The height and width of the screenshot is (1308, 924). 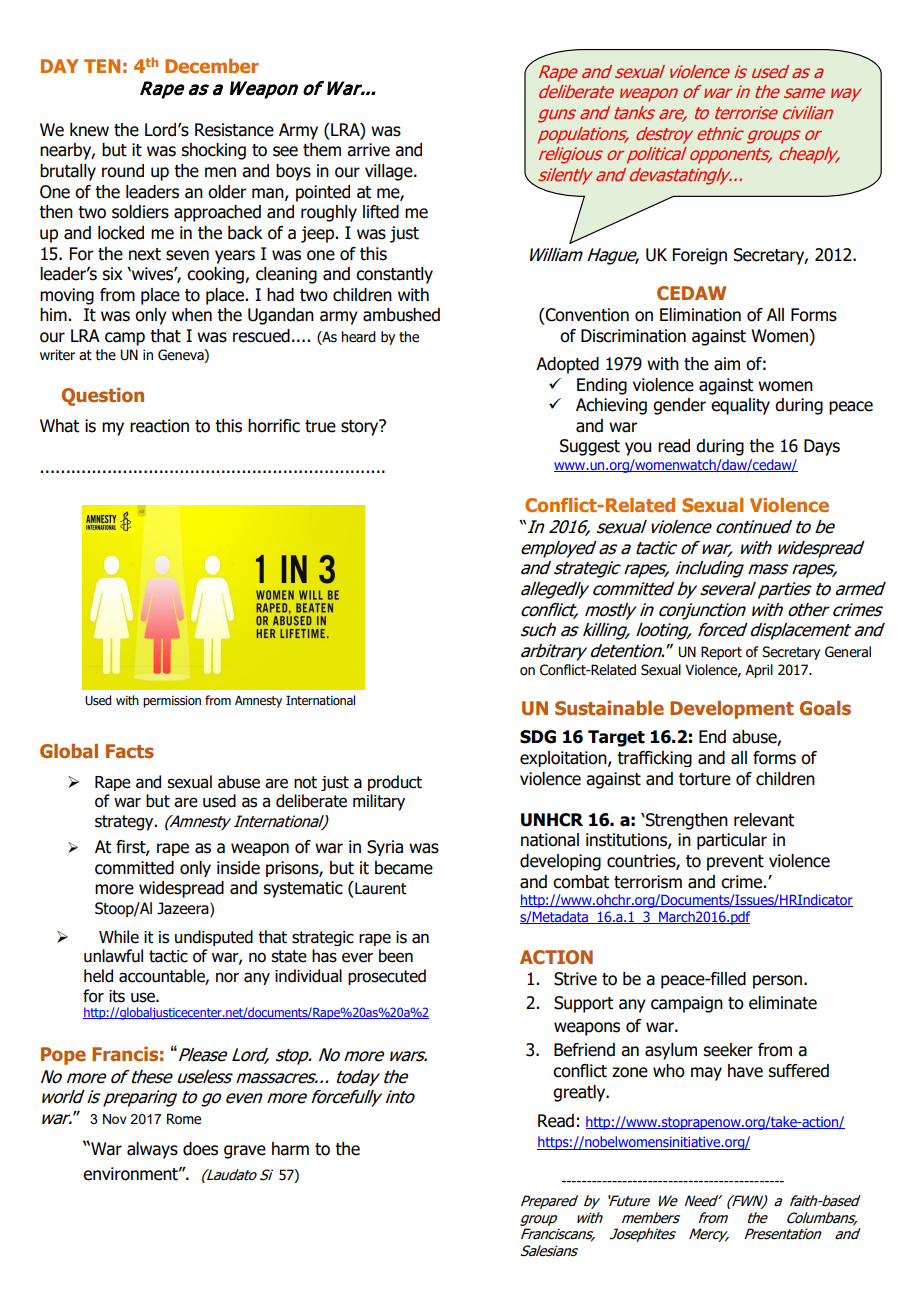 What do you see at coordinates (89, 130) in the screenshot?
I see `knew` at bounding box center [89, 130].
